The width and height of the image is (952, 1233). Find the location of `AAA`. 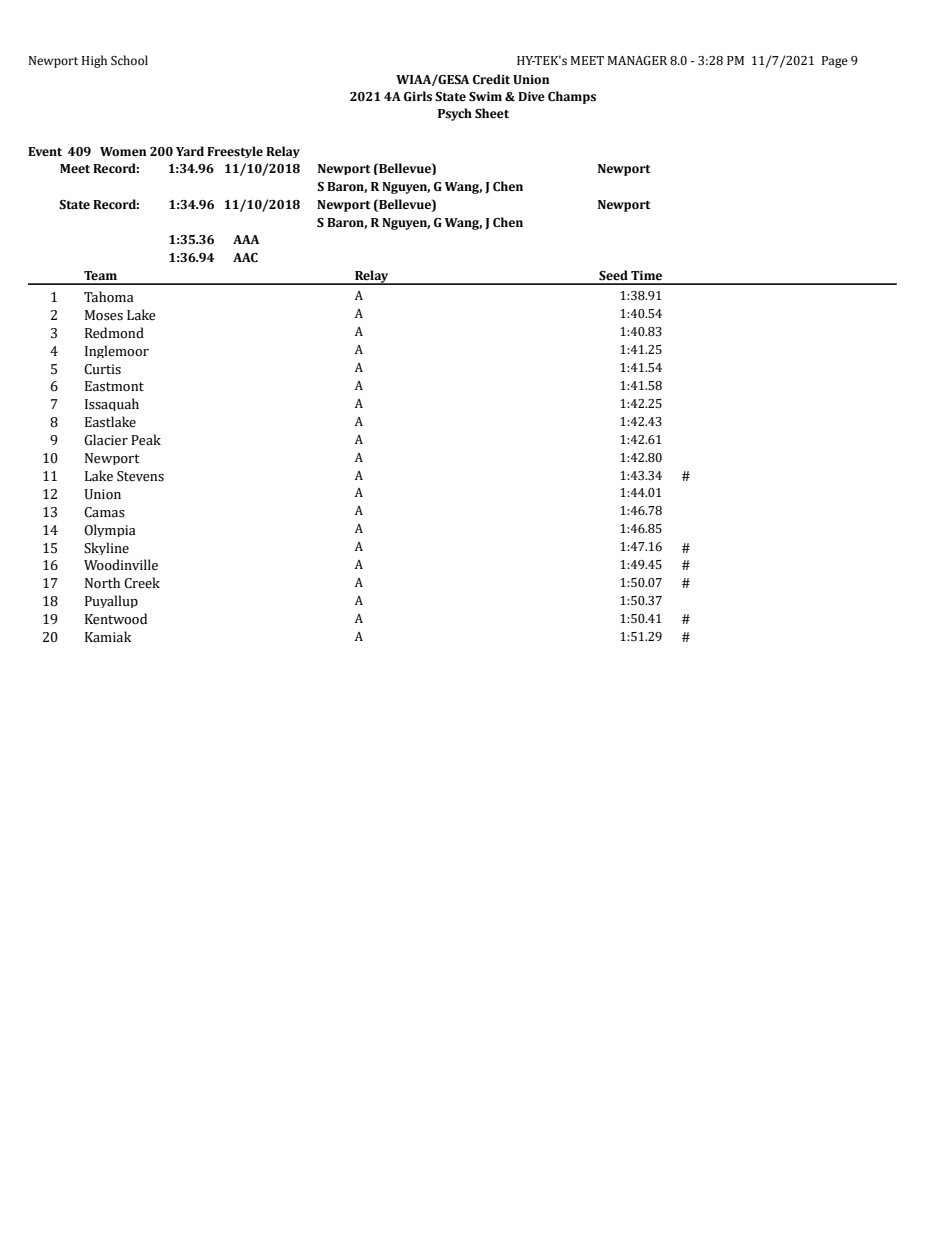

AAA is located at coordinates (246, 239).
